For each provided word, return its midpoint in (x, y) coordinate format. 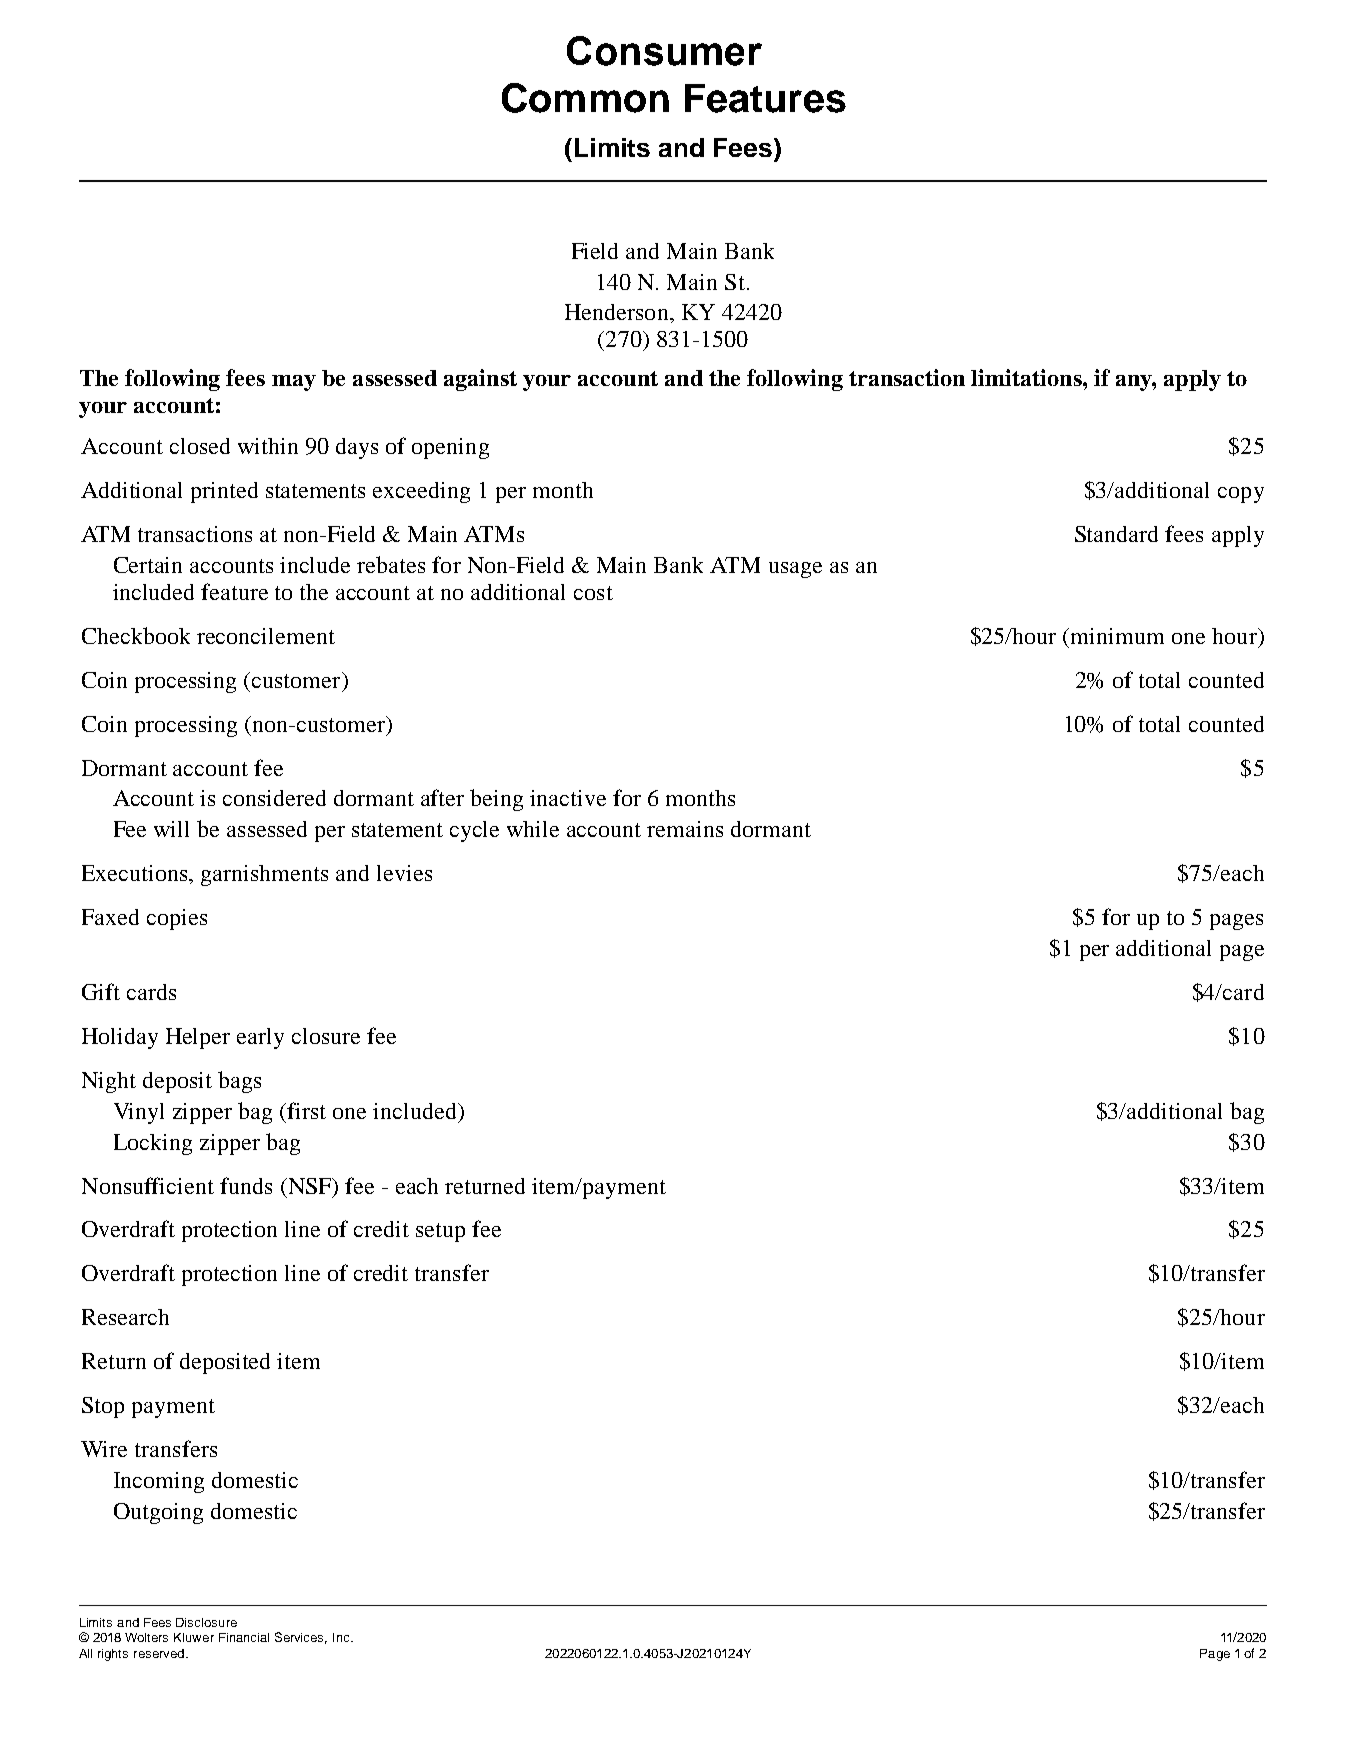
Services (301, 1638)
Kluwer (194, 1637)
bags (239, 1082)
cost (593, 593)
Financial (244, 1637)
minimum (1117, 636)
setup (440, 1232)
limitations (1027, 377)
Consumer (664, 51)
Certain (148, 565)
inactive (568, 798)
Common (585, 98)
